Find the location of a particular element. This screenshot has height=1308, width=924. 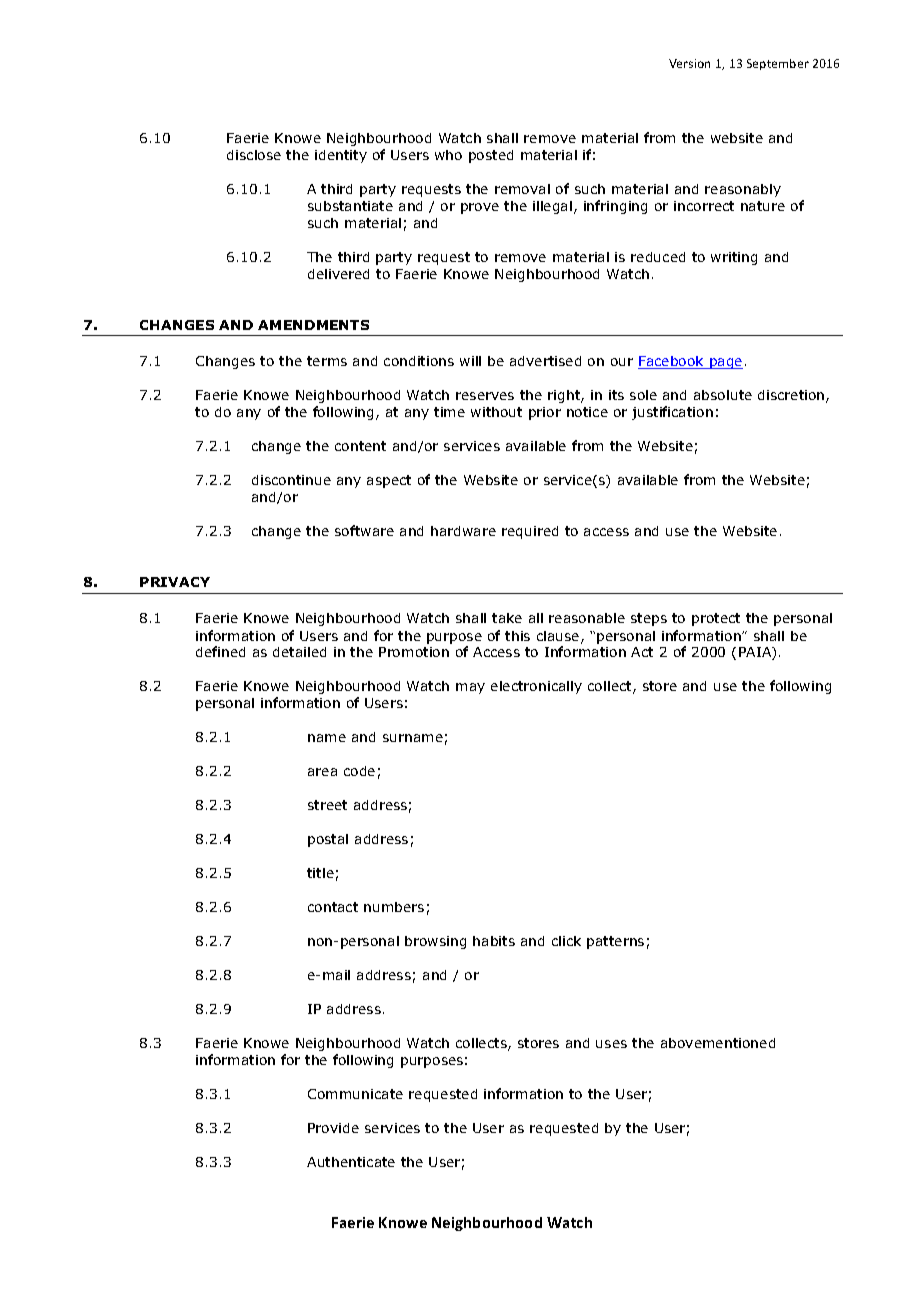

Version is located at coordinates (689, 63).
